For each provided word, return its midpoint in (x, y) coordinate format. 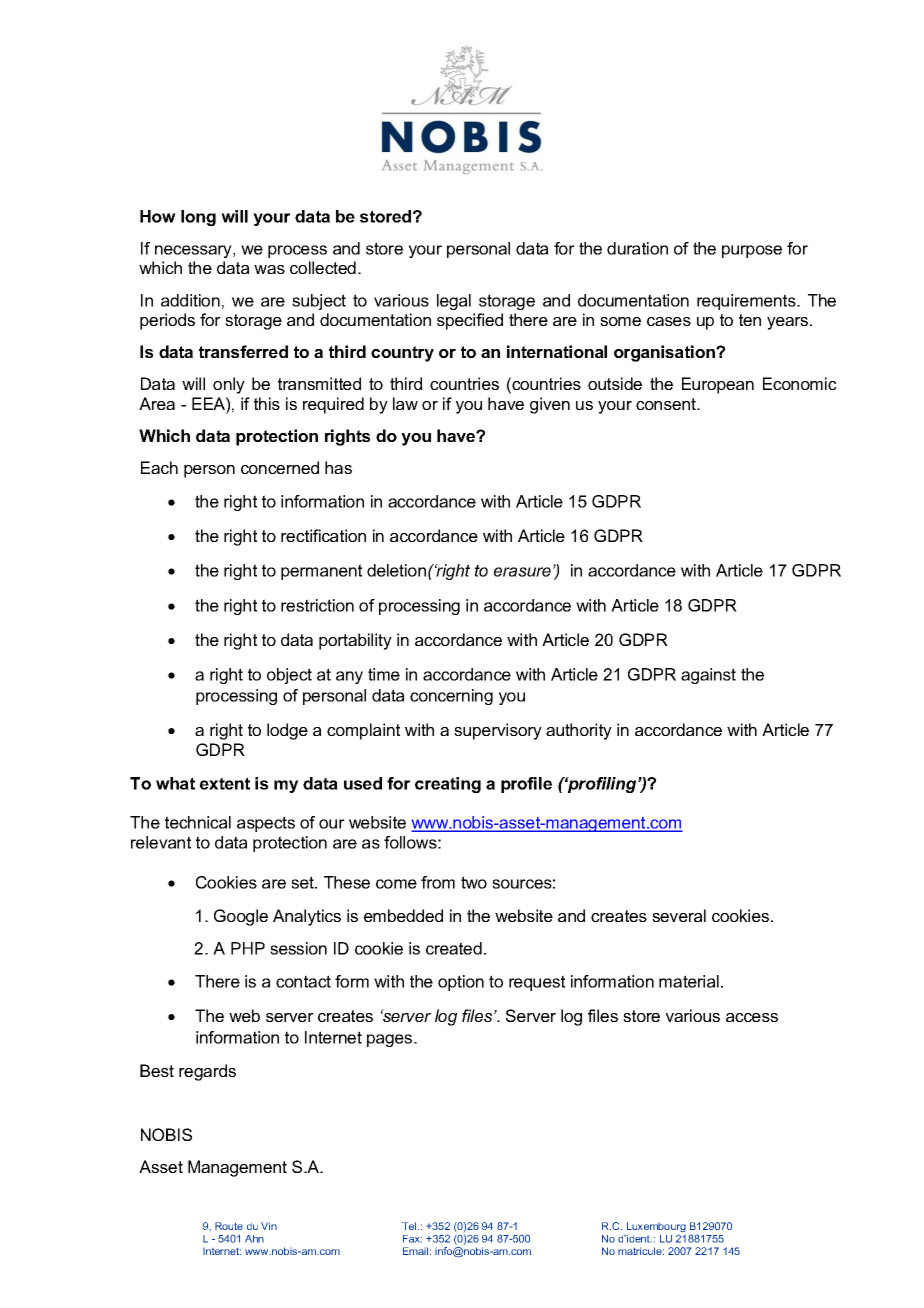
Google (241, 917)
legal (454, 302)
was (269, 269)
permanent (321, 572)
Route (229, 1226)
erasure (522, 572)
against (708, 676)
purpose (752, 251)
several (679, 915)
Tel (410, 1226)
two (474, 882)
